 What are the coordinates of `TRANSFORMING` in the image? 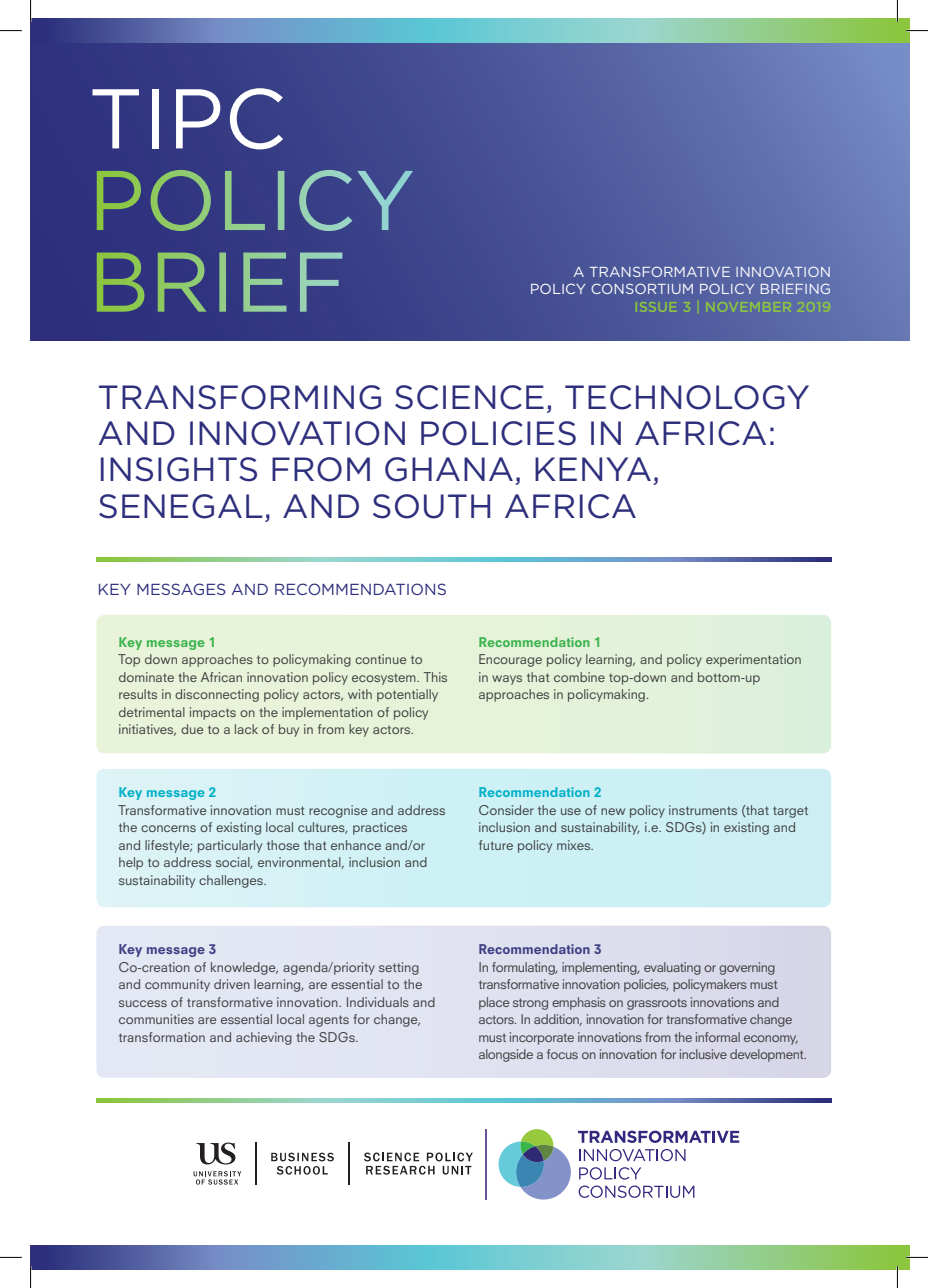 It's located at (240, 397).
